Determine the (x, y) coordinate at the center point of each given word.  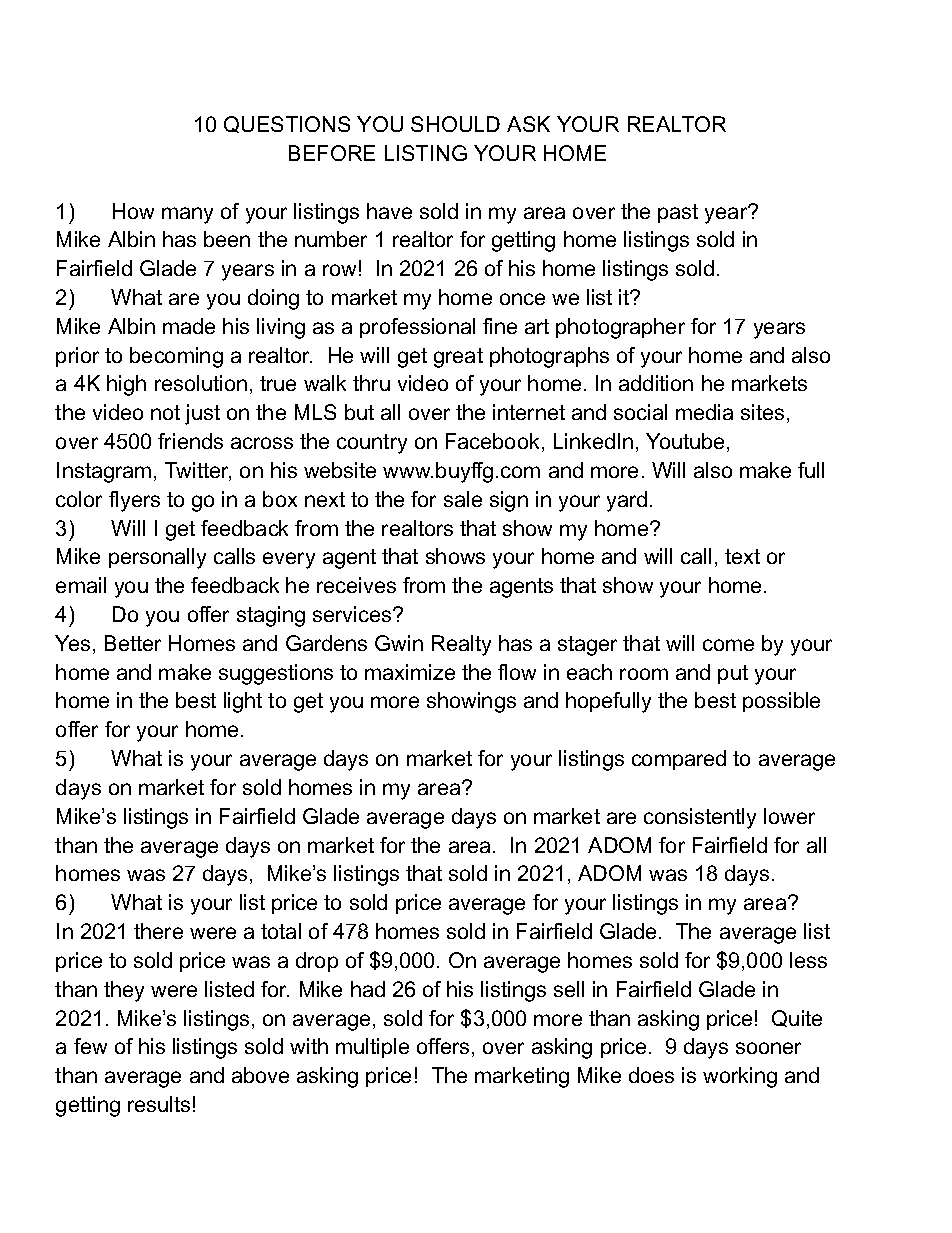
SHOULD (455, 124)
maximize (410, 672)
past (678, 213)
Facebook (492, 441)
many (187, 215)
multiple (372, 1048)
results (159, 1104)
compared (679, 760)
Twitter (198, 471)
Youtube (685, 441)
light (243, 702)
